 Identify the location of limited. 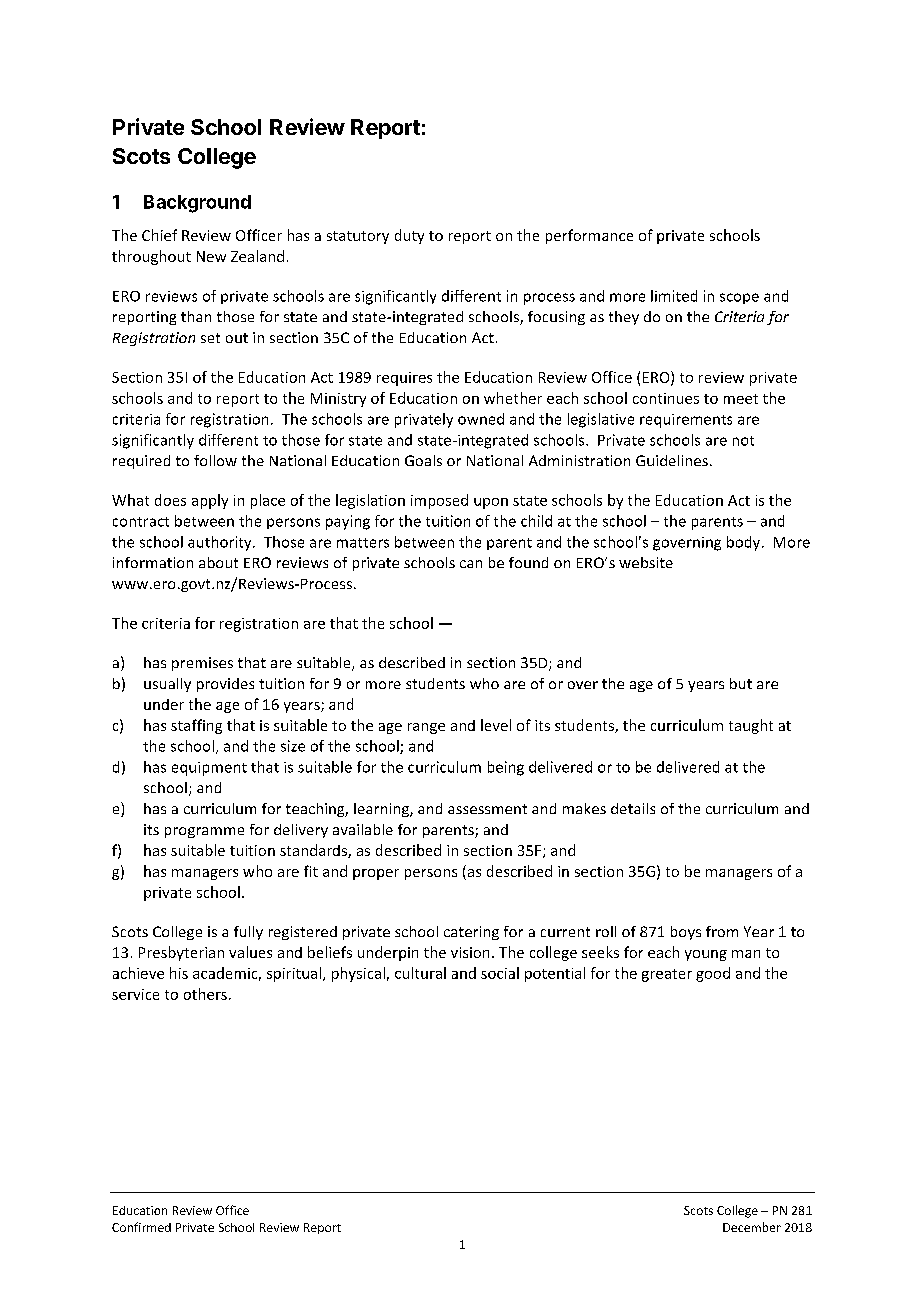
(674, 296).
